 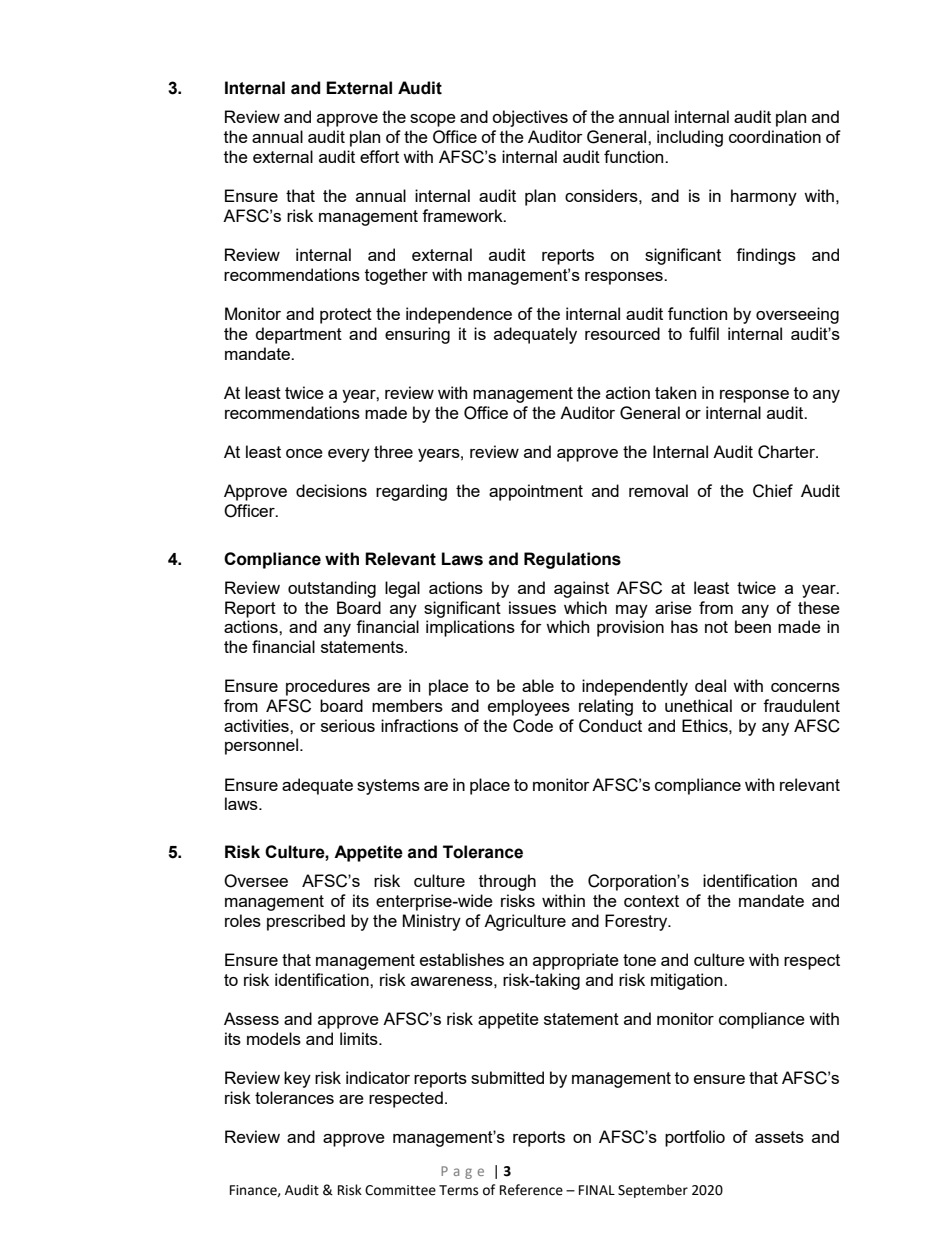 What do you see at coordinates (536, 492) in the screenshot?
I see `appointment` at bounding box center [536, 492].
